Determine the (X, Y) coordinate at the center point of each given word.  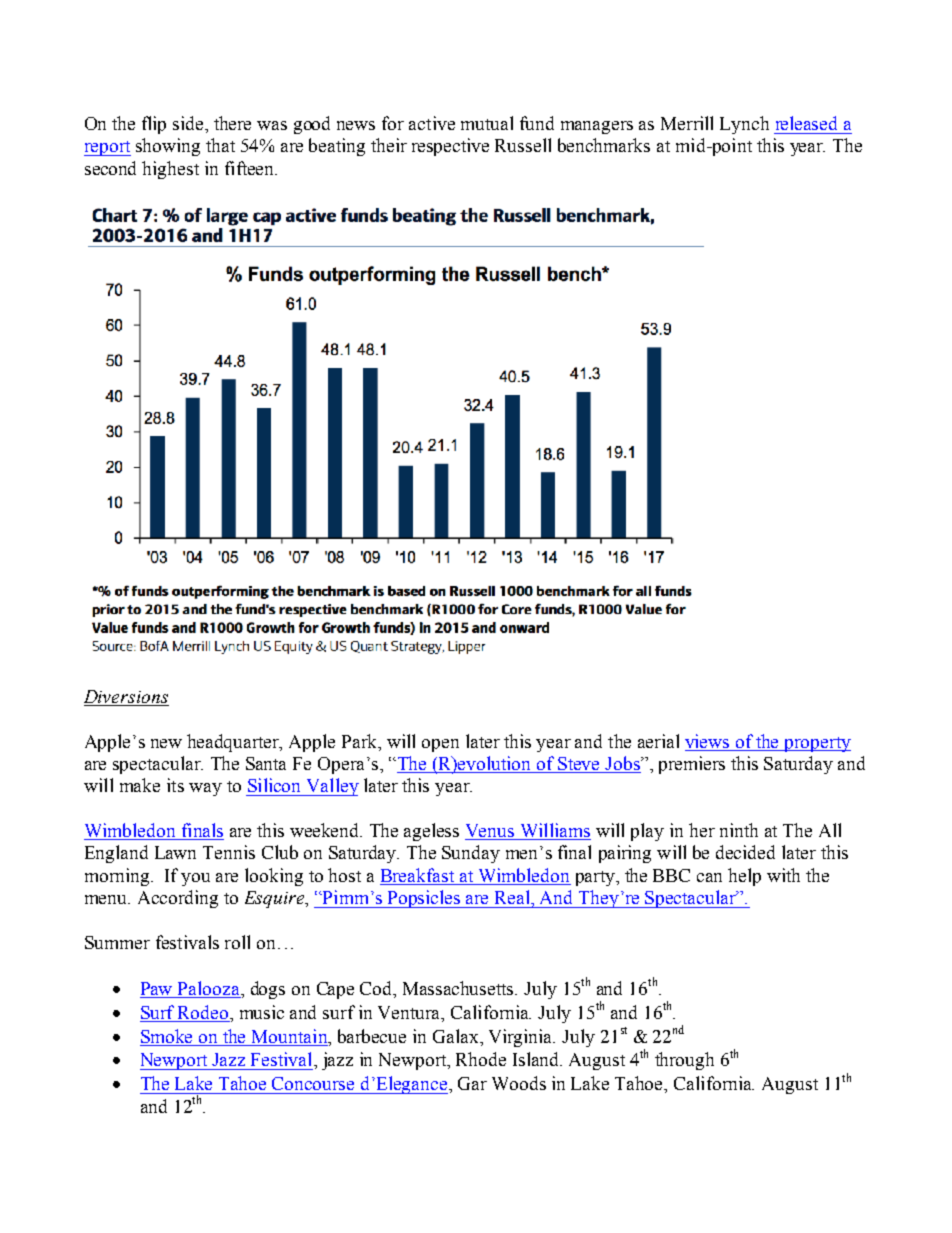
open (440, 745)
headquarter (234, 743)
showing (168, 147)
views (707, 741)
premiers (692, 765)
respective (450, 147)
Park (361, 741)
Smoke (168, 1037)
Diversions (126, 696)
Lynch (744, 125)
